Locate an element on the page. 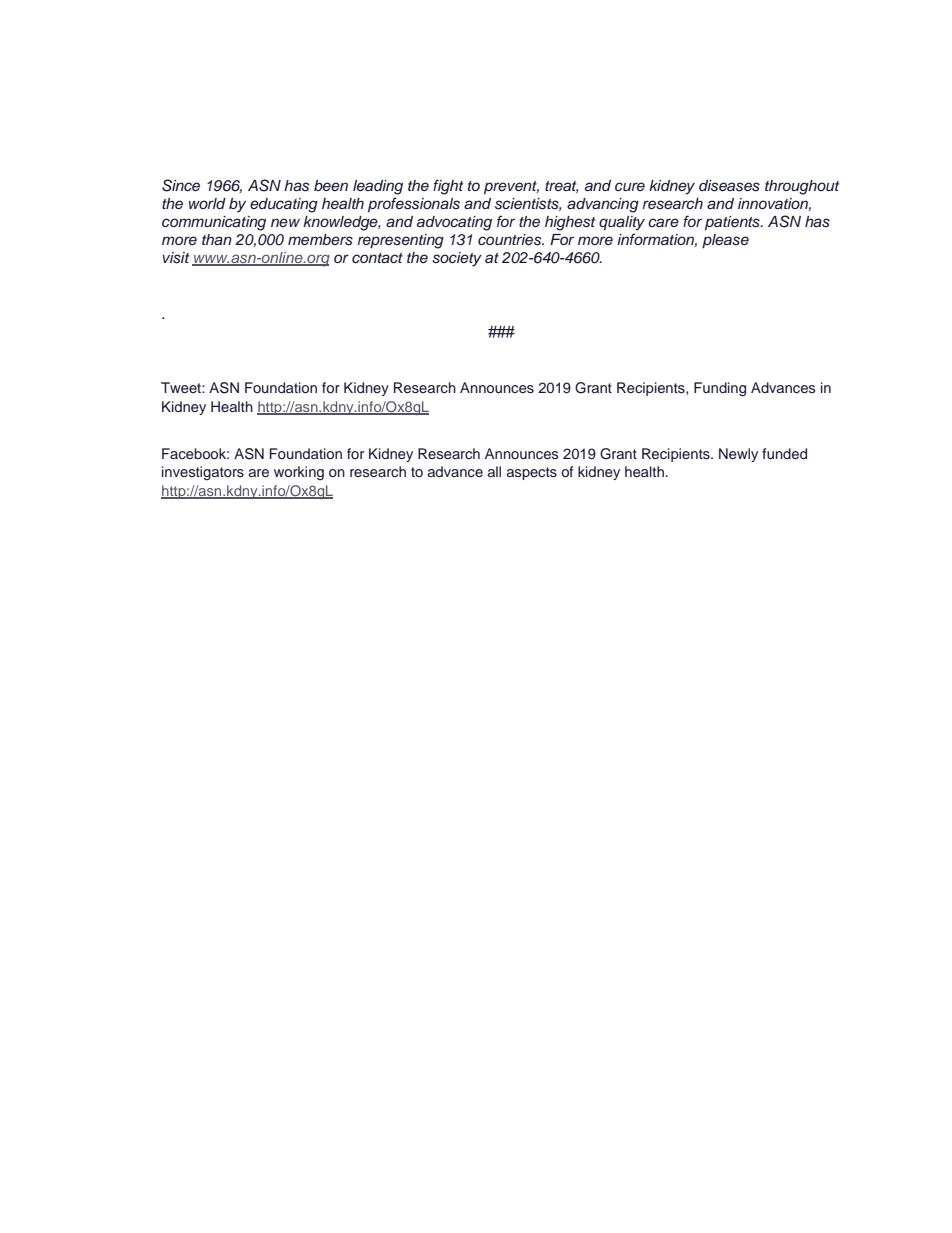 The image size is (952, 1233). please is located at coordinates (725, 241).
